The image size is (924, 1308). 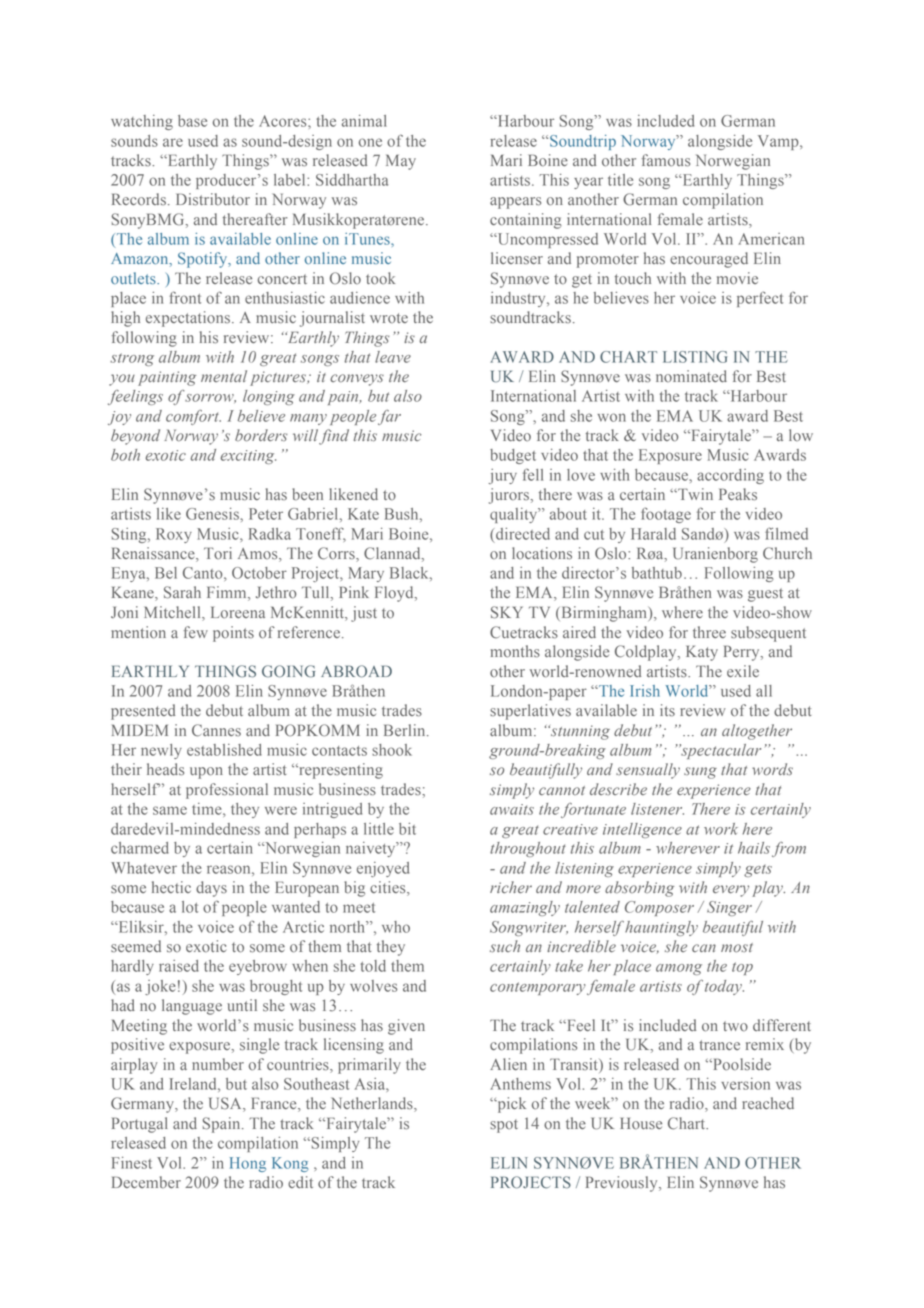 What do you see at coordinates (401, 162) in the screenshot?
I see `May` at bounding box center [401, 162].
